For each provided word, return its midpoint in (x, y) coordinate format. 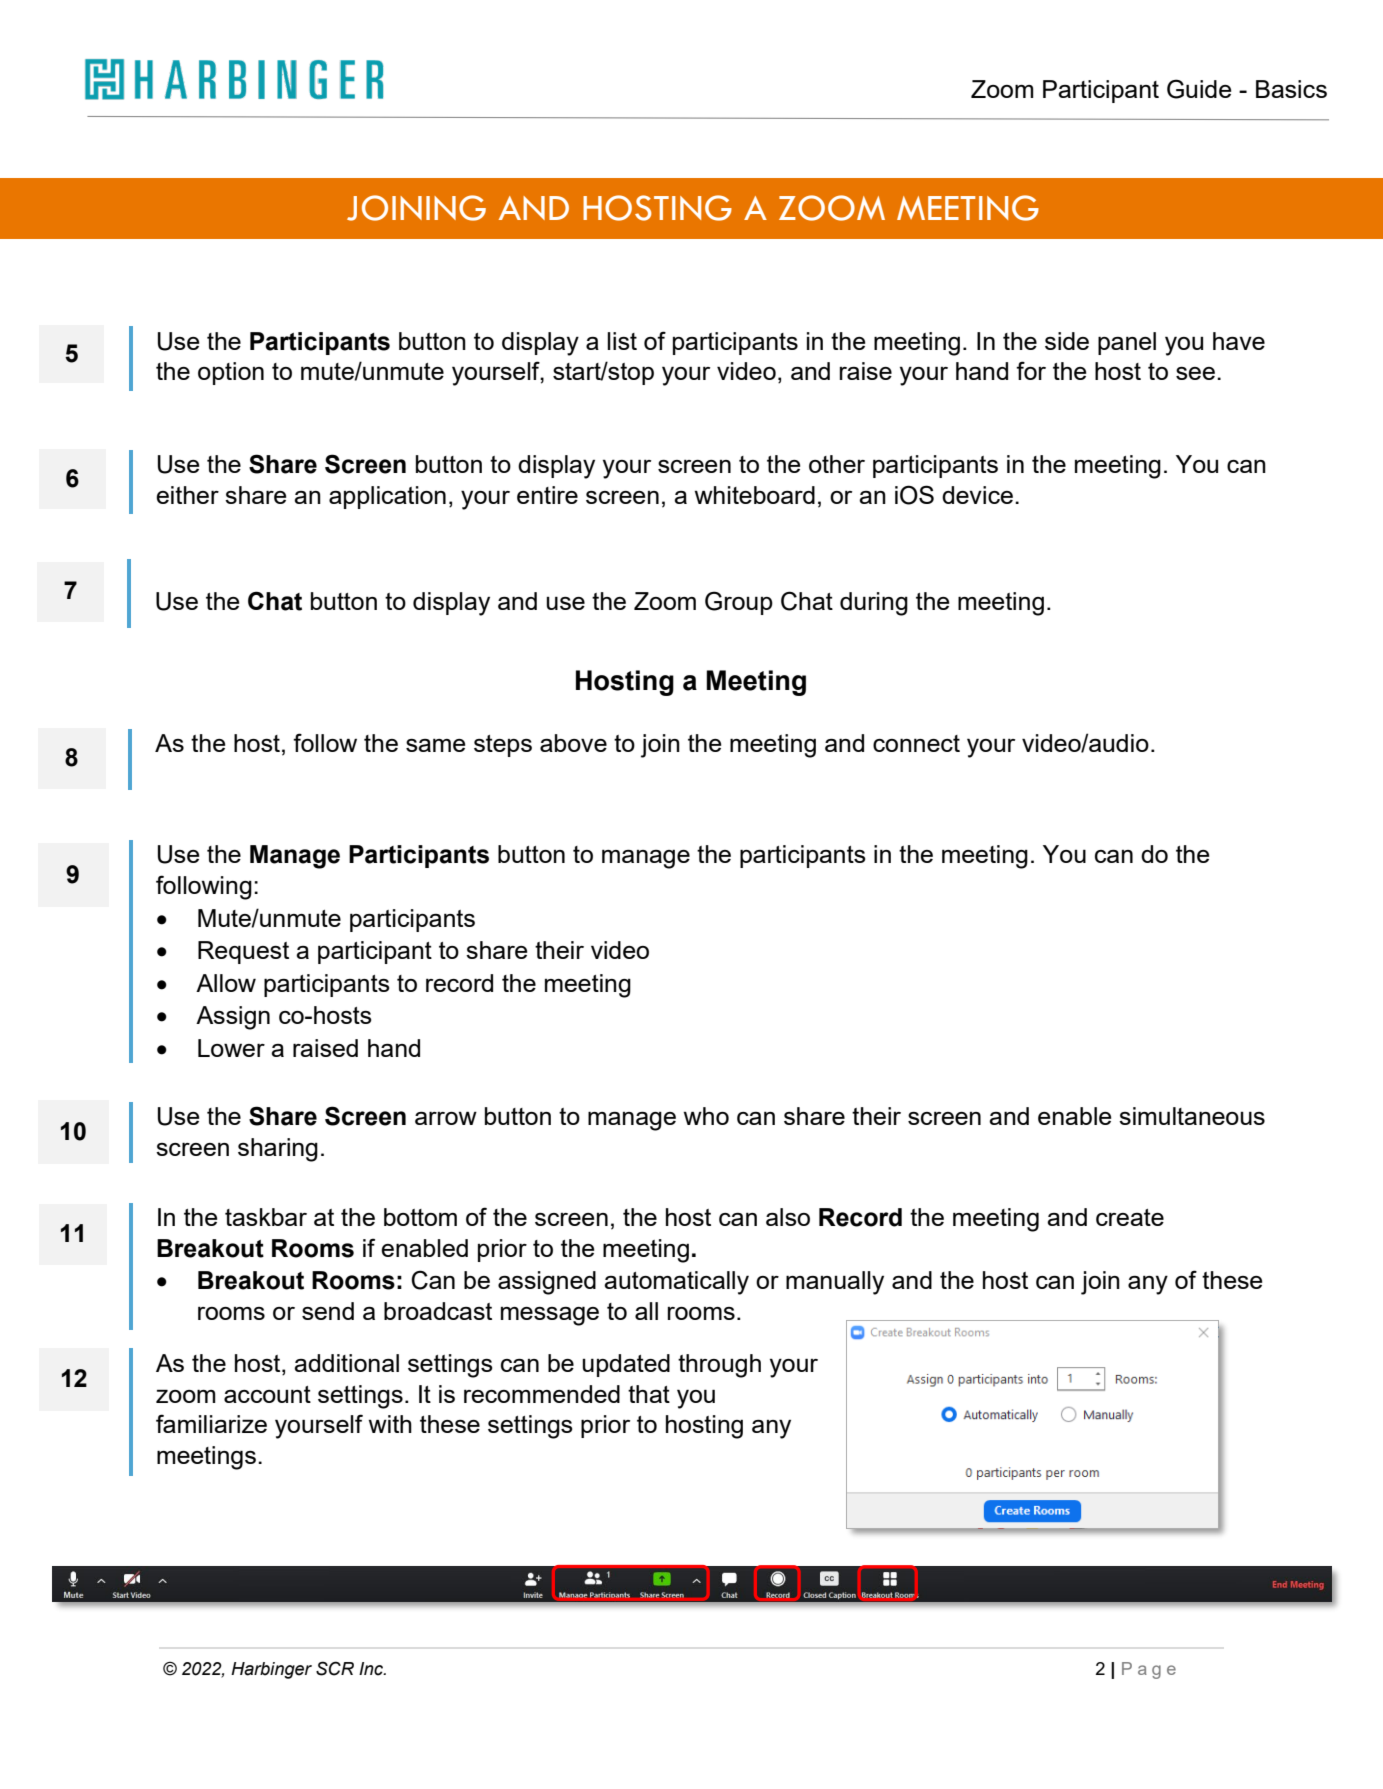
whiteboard (755, 495)
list (622, 341)
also (788, 1217)
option (231, 373)
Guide (1199, 89)
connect (916, 743)
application (387, 497)
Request (243, 952)
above (573, 743)
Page (1149, 1670)
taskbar (266, 1217)
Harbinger (271, 1670)
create (1130, 1217)
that (649, 1394)
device (977, 495)
